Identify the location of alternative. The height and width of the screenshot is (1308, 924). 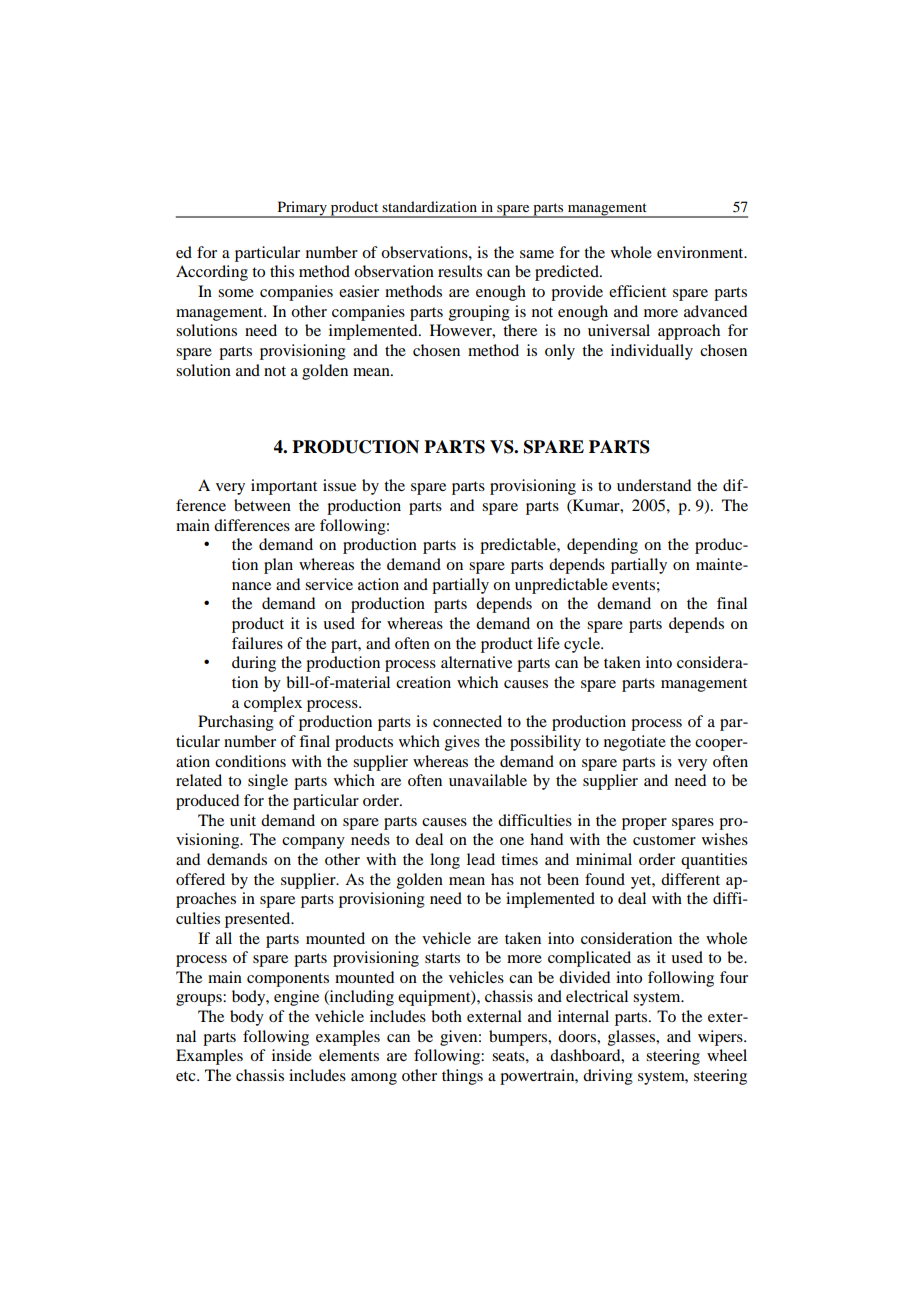
(476, 662).
